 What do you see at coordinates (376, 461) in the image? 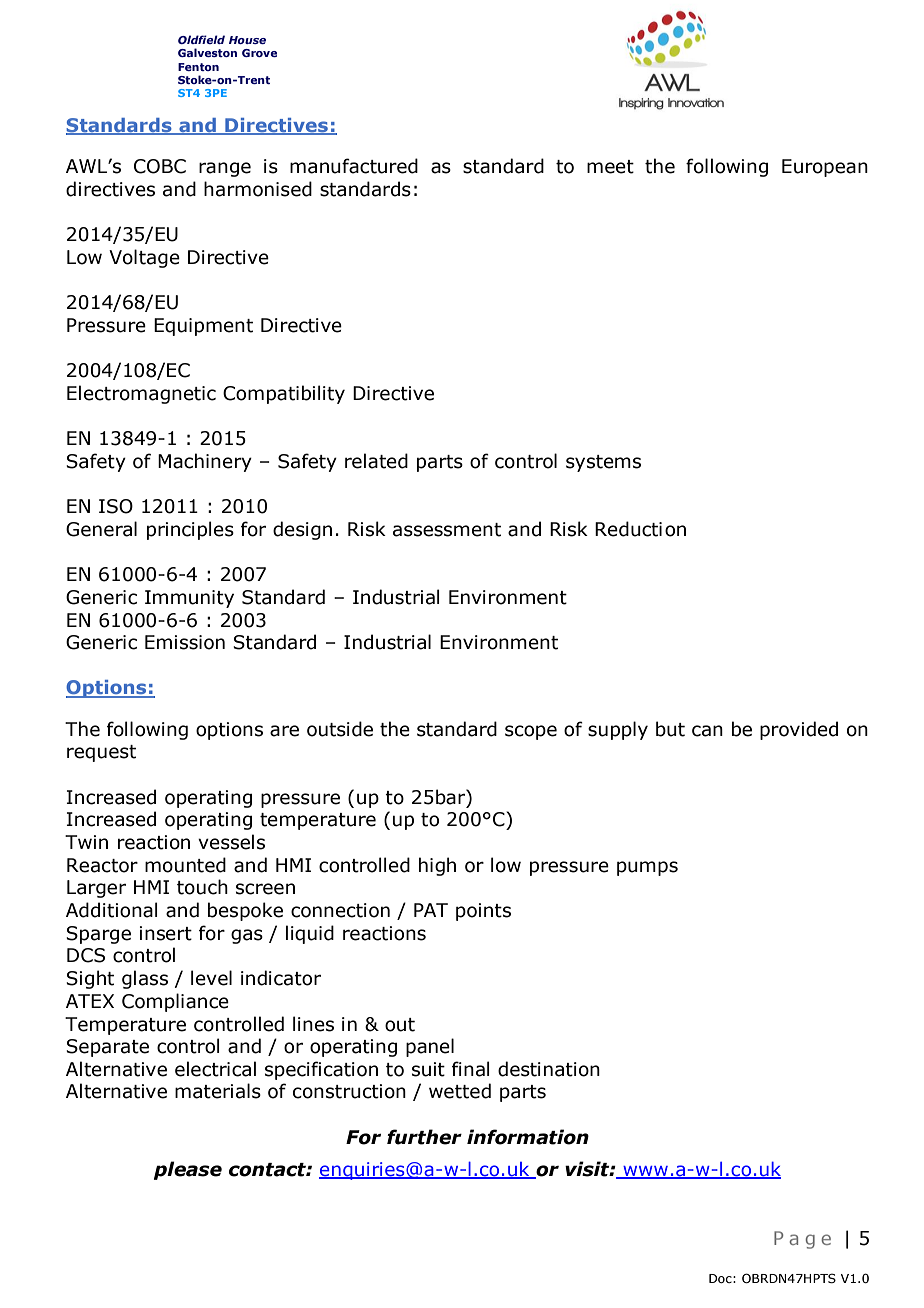
I see `related` at bounding box center [376, 461].
